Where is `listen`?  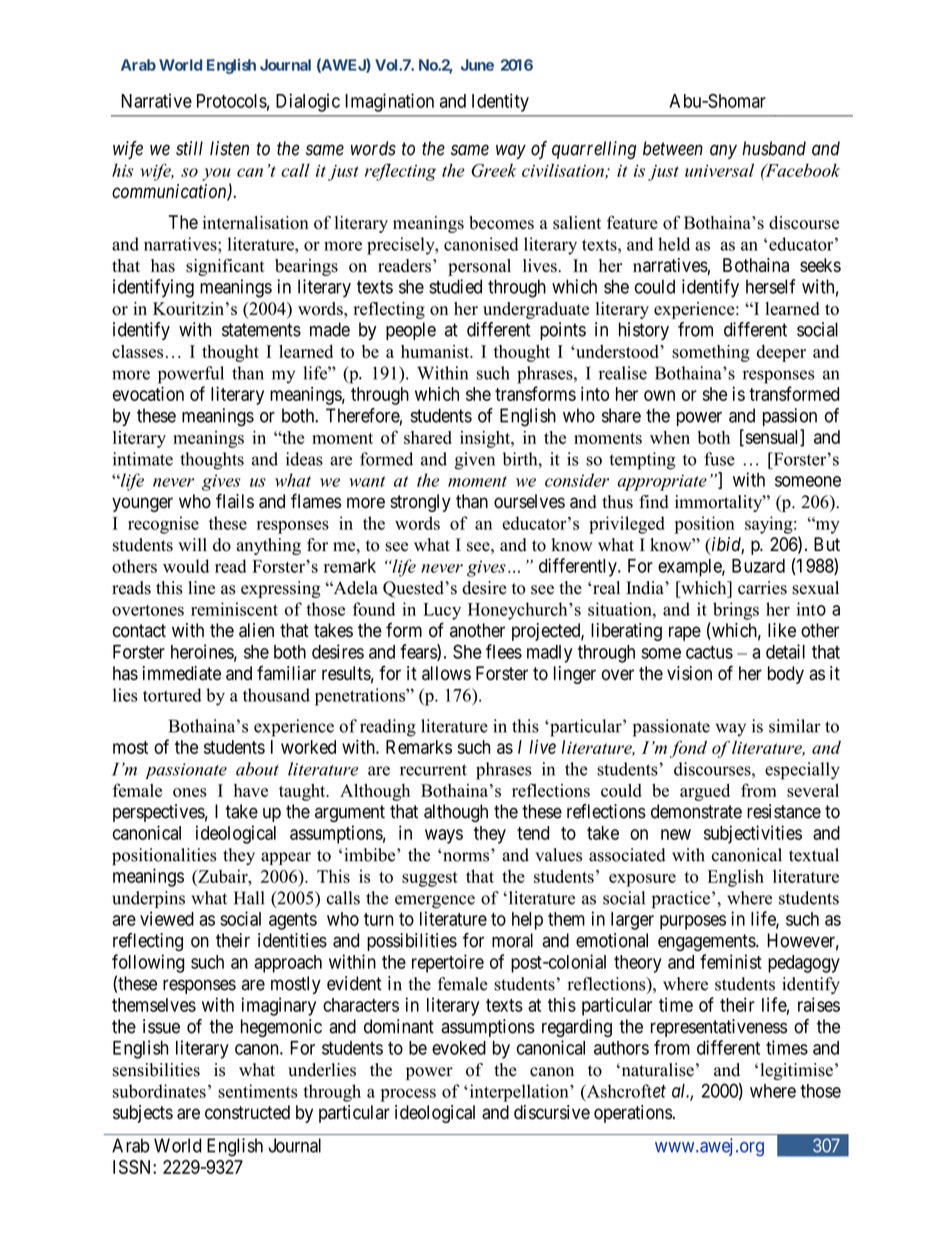
listen is located at coordinates (229, 148).
